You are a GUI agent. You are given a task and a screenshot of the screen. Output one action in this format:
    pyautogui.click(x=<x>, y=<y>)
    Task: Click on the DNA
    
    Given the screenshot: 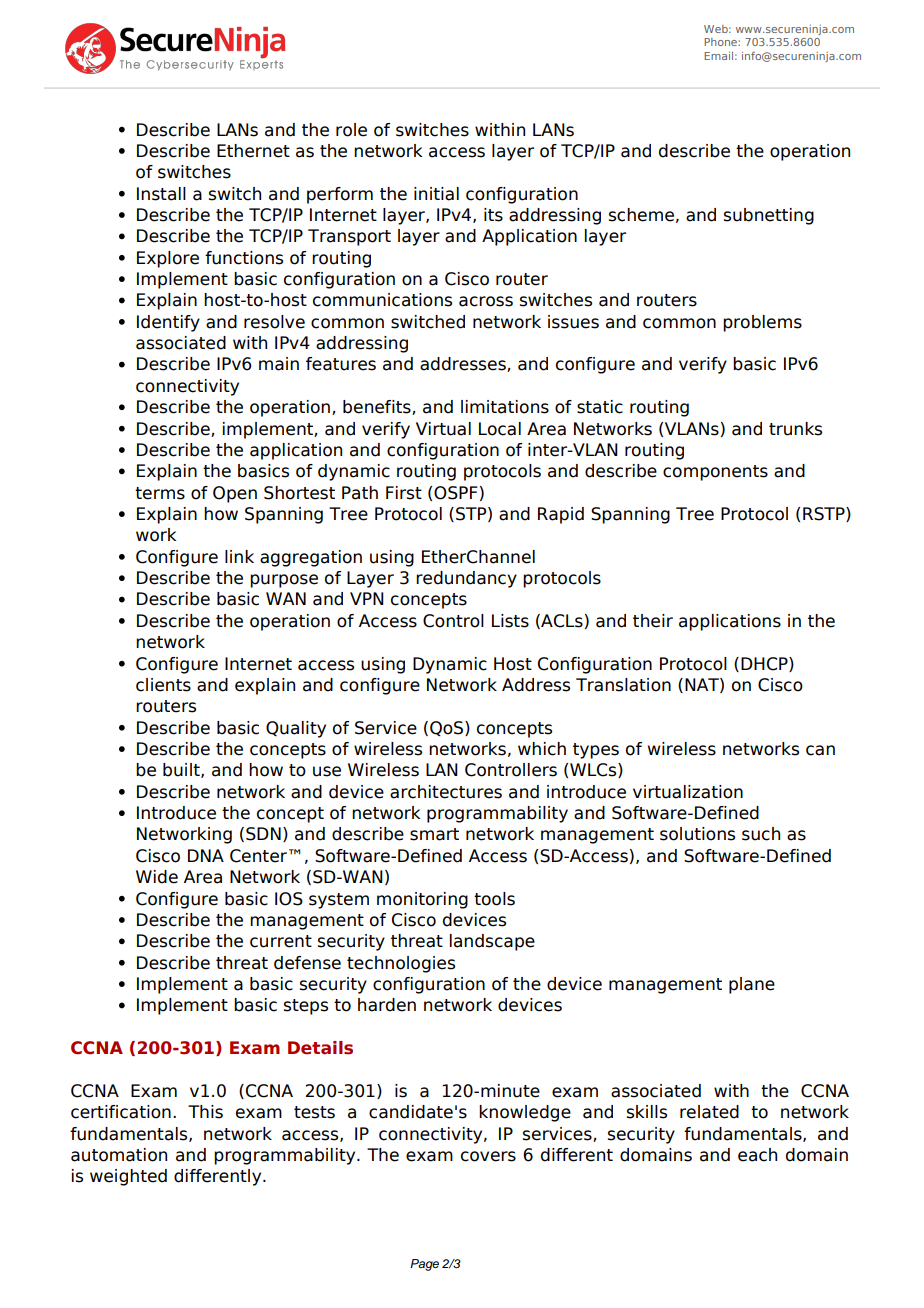 What is the action you would take?
    pyautogui.click(x=206, y=855)
